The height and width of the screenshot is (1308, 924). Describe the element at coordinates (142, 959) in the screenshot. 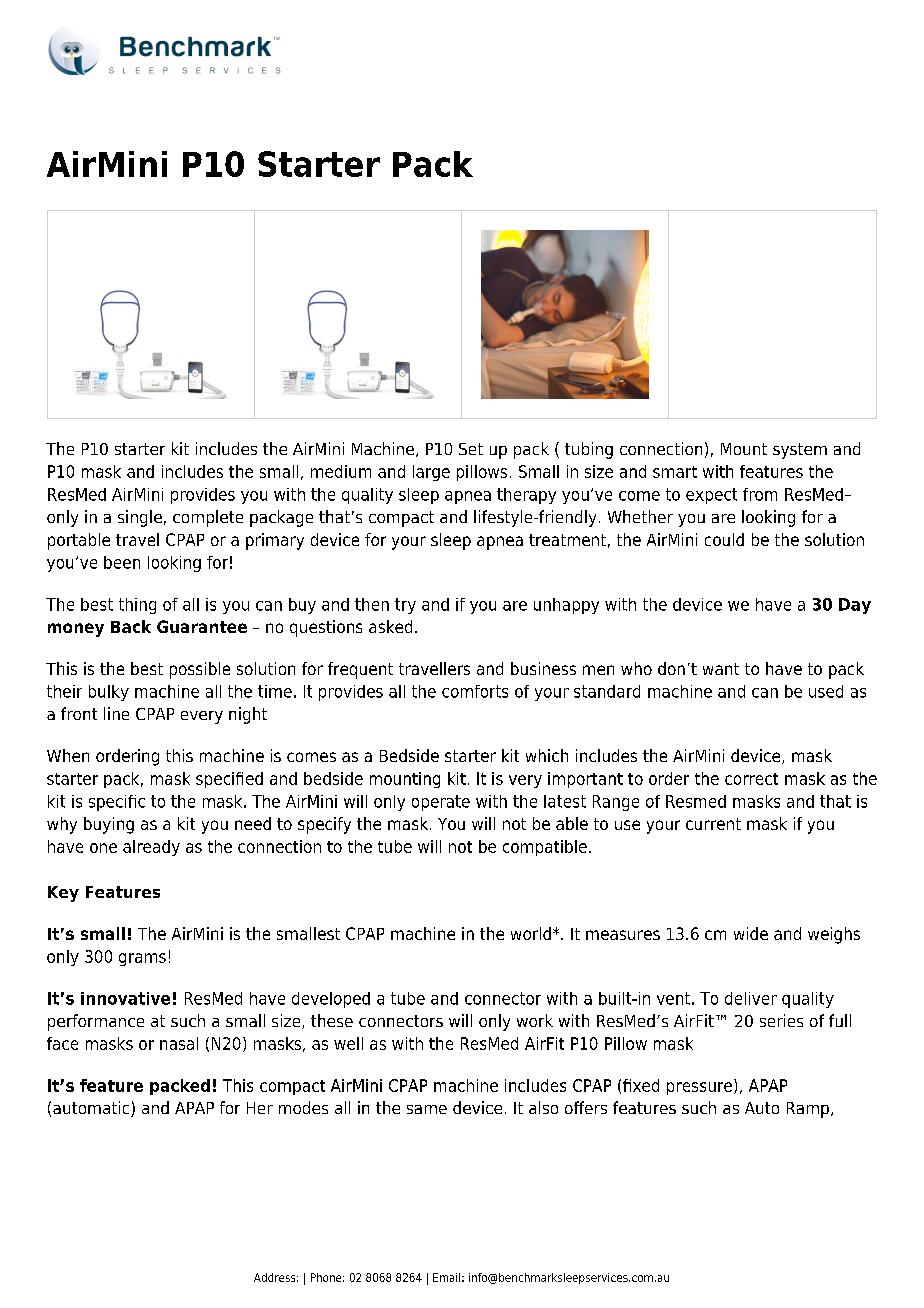

I see `grams` at that location.
